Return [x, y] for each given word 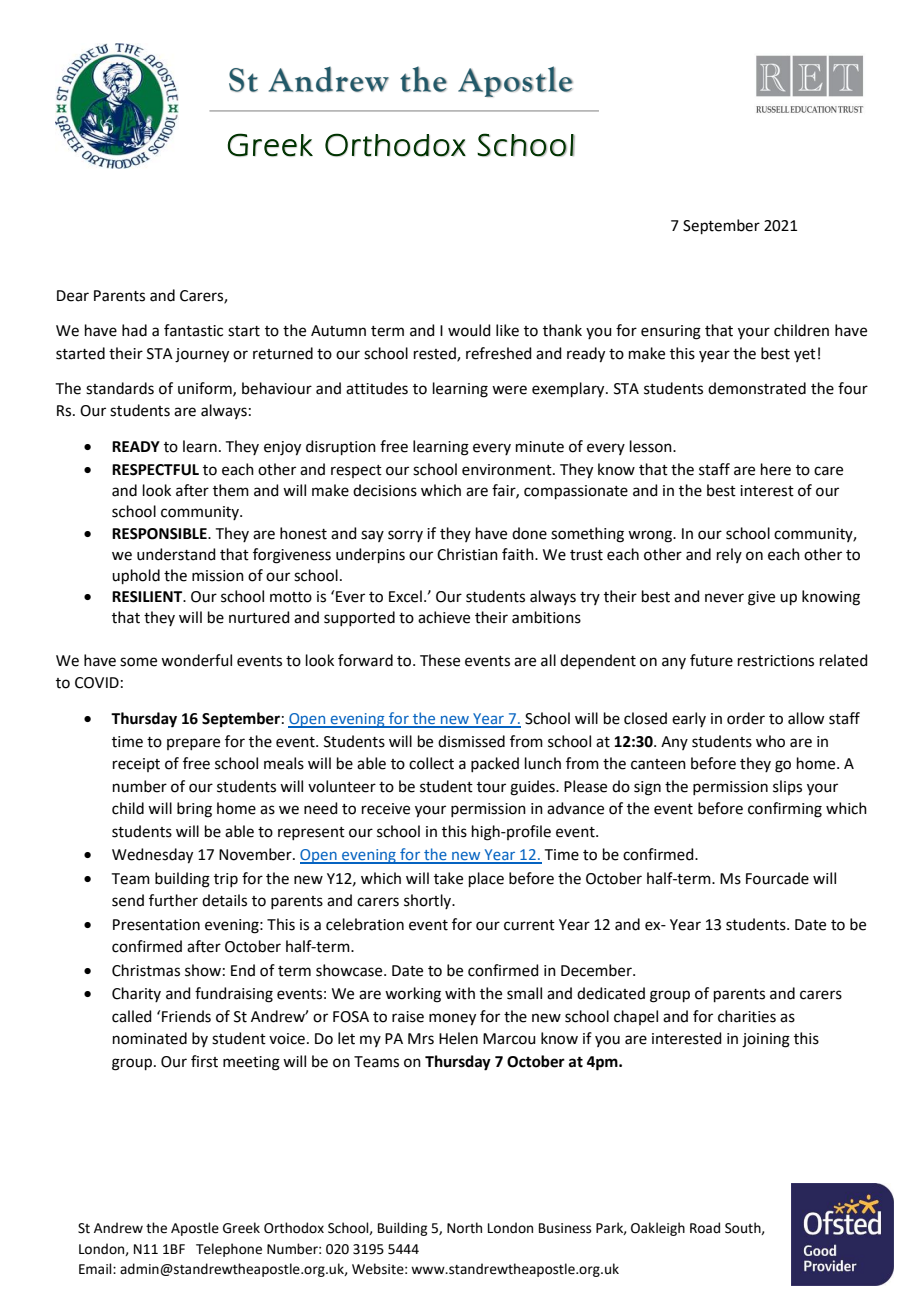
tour [491, 787]
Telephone [229, 1250]
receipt [136, 765]
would [469, 330]
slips [787, 787]
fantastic [193, 330]
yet [805, 355]
